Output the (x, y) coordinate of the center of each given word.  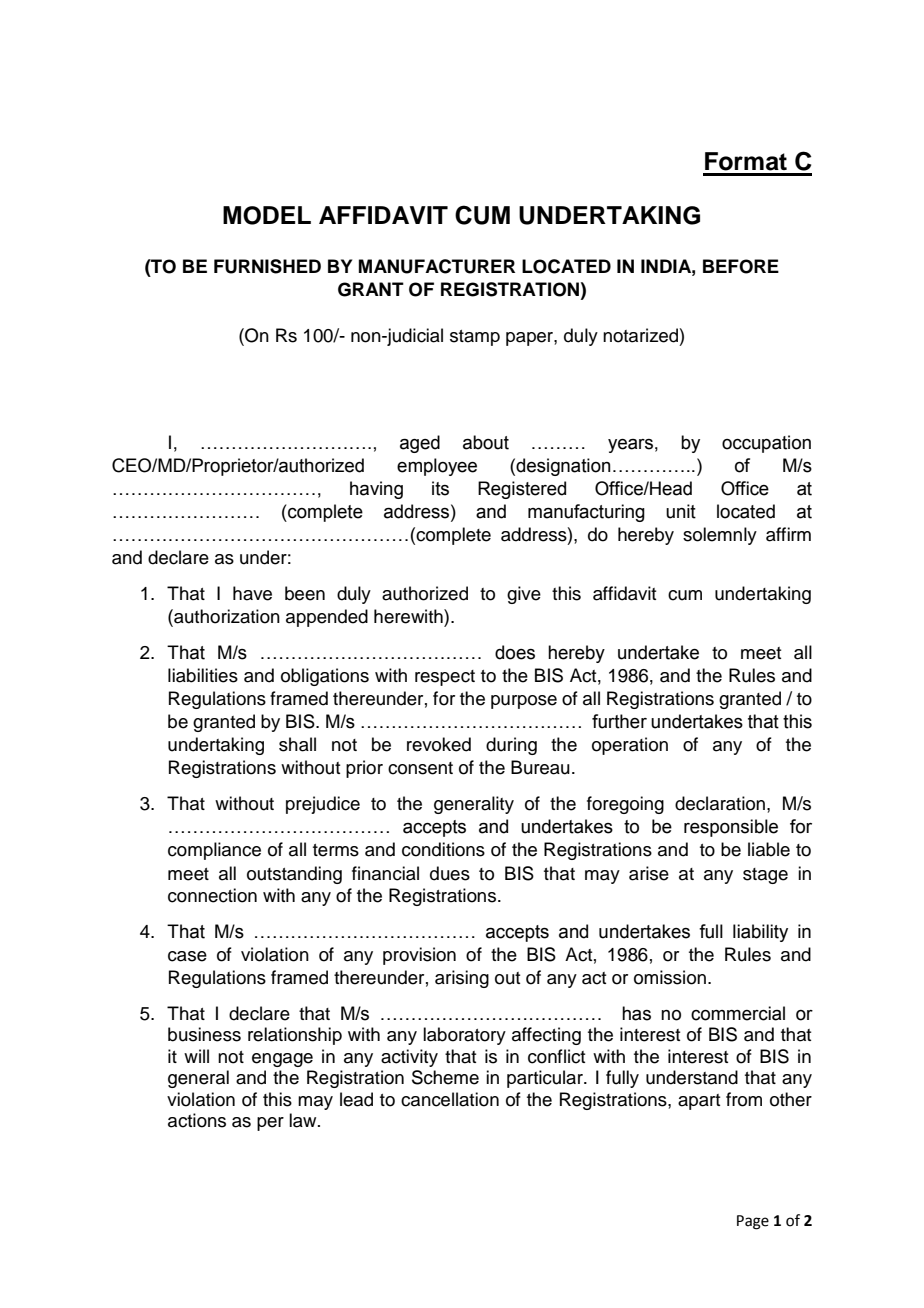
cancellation (450, 1099)
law (304, 1120)
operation (630, 746)
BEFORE (741, 266)
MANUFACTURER (437, 266)
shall (297, 744)
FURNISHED (267, 266)
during (511, 746)
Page (753, 1222)
